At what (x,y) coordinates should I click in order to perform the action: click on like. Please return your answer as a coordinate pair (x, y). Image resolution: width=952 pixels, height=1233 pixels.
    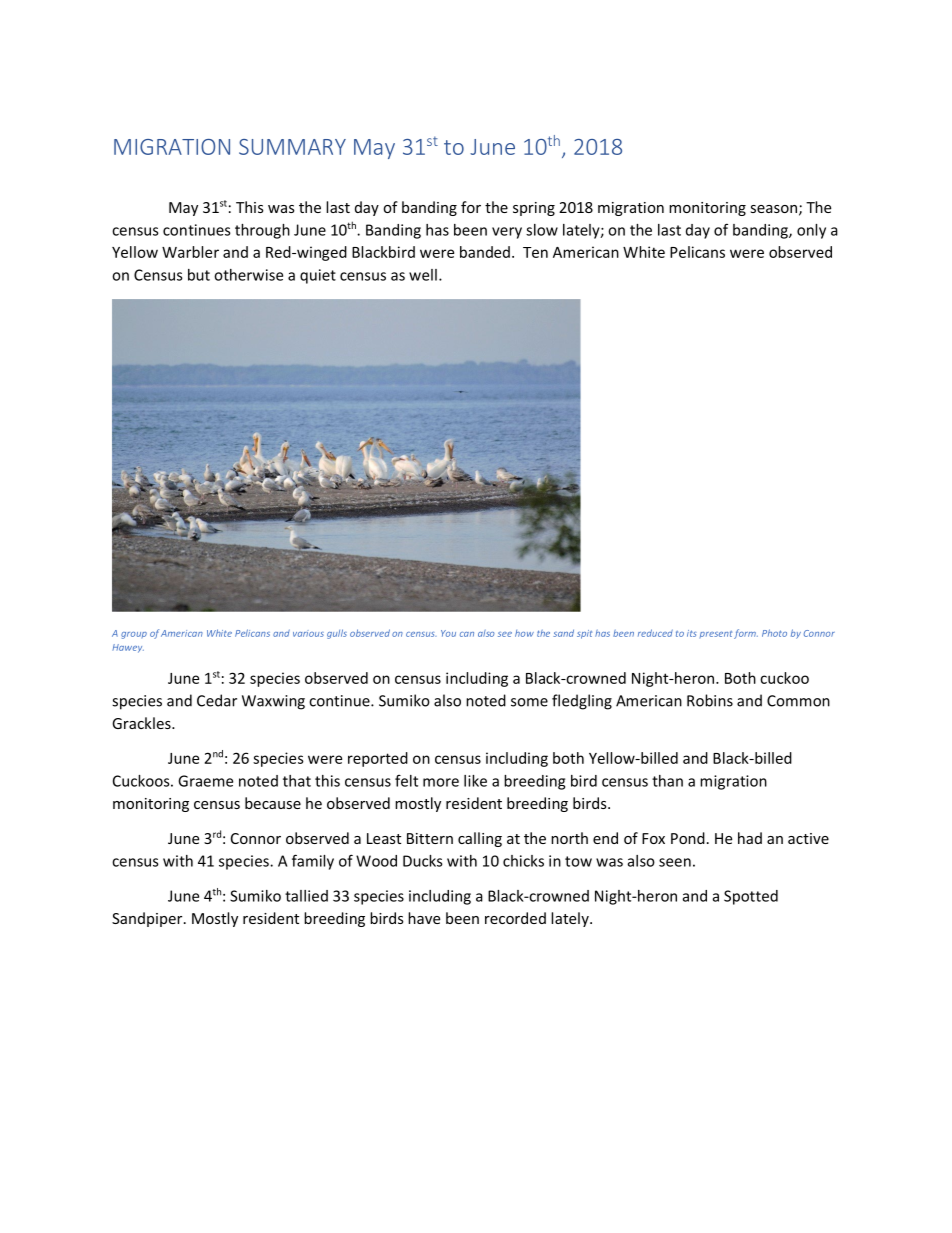
    Looking at the image, I should click on (475, 781).
